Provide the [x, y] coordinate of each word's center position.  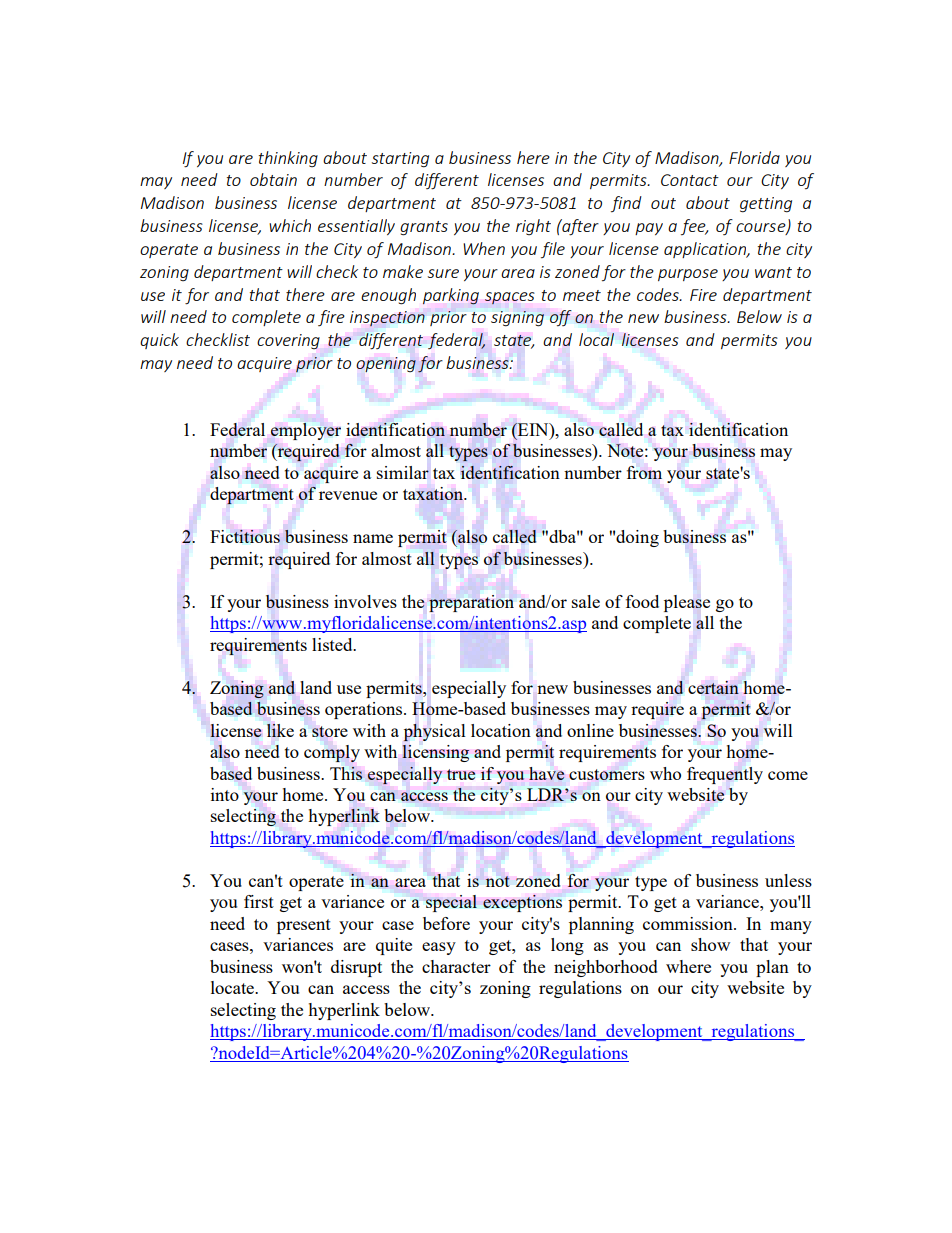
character [456, 966]
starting [400, 160]
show [710, 944]
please [687, 603]
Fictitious [245, 536]
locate [233, 987]
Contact [690, 180]
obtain [273, 179]
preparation [471, 603]
